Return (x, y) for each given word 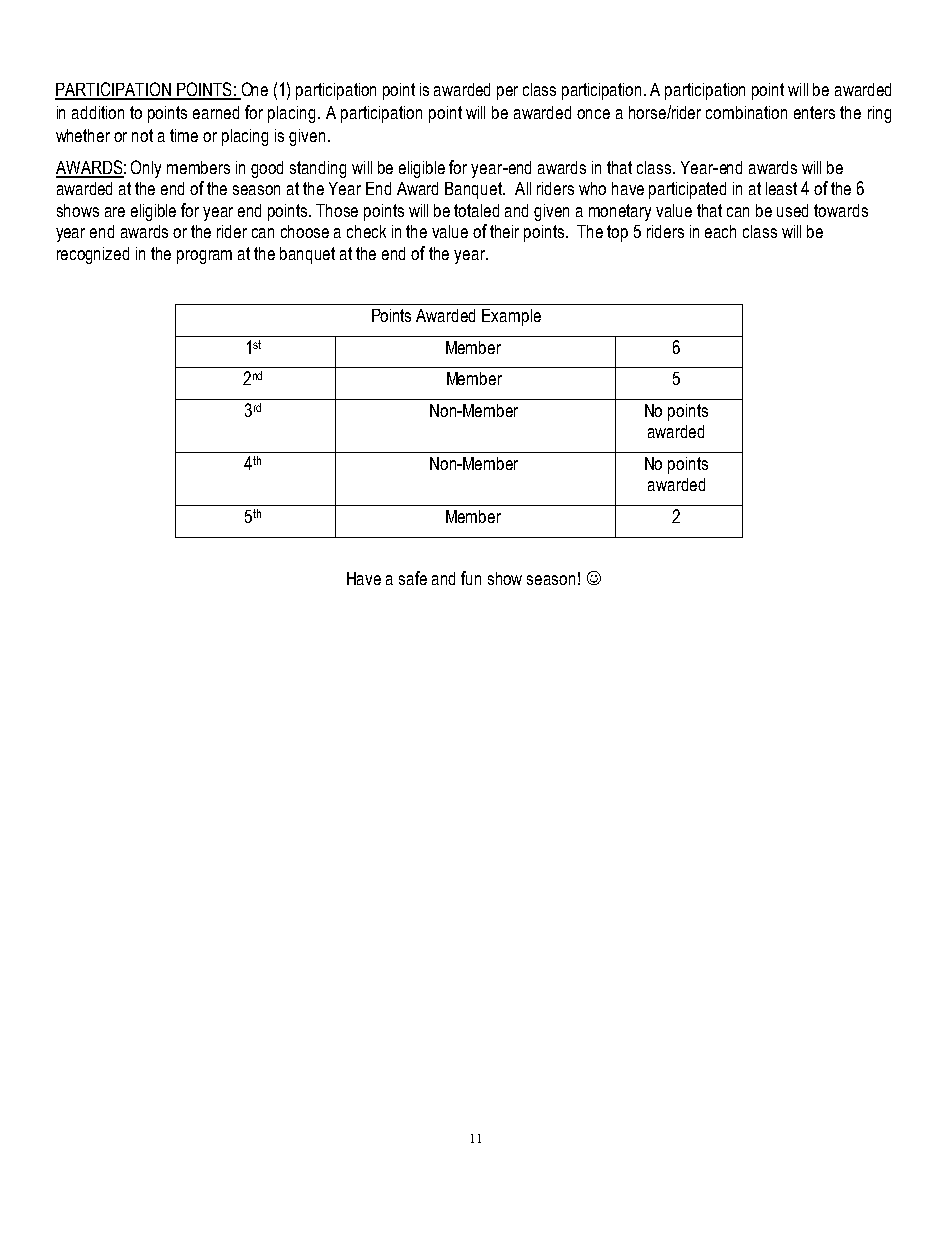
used (792, 210)
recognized (93, 255)
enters (814, 112)
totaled (476, 210)
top (617, 233)
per (507, 93)
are (115, 212)
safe (413, 578)
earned (216, 112)
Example (511, 317)
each (720, 231)
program (204, 257)
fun (471, 578)
